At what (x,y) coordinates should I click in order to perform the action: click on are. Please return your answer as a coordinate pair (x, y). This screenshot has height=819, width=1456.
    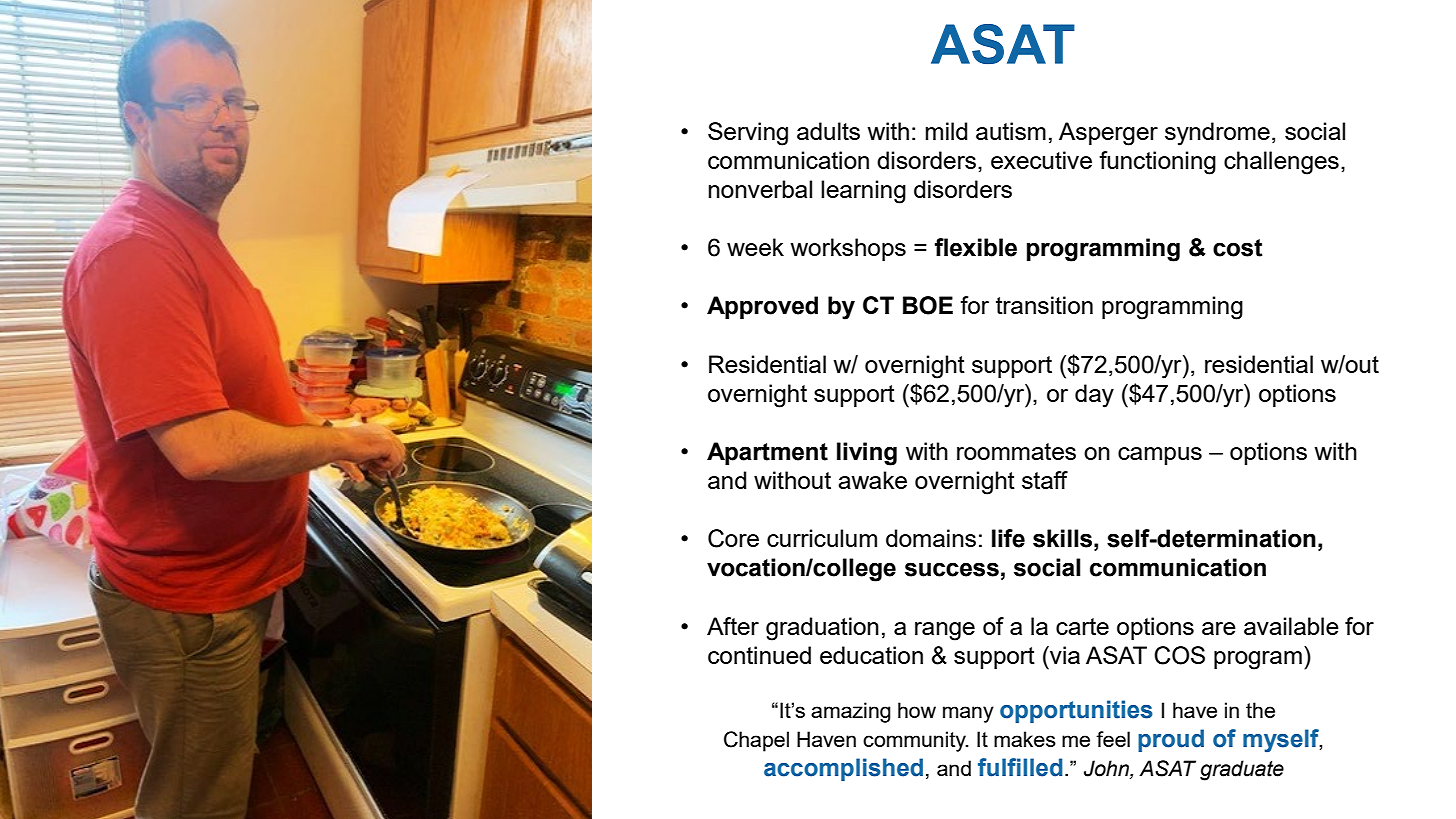
    Looking at the image, I should click on (1219, 628).
